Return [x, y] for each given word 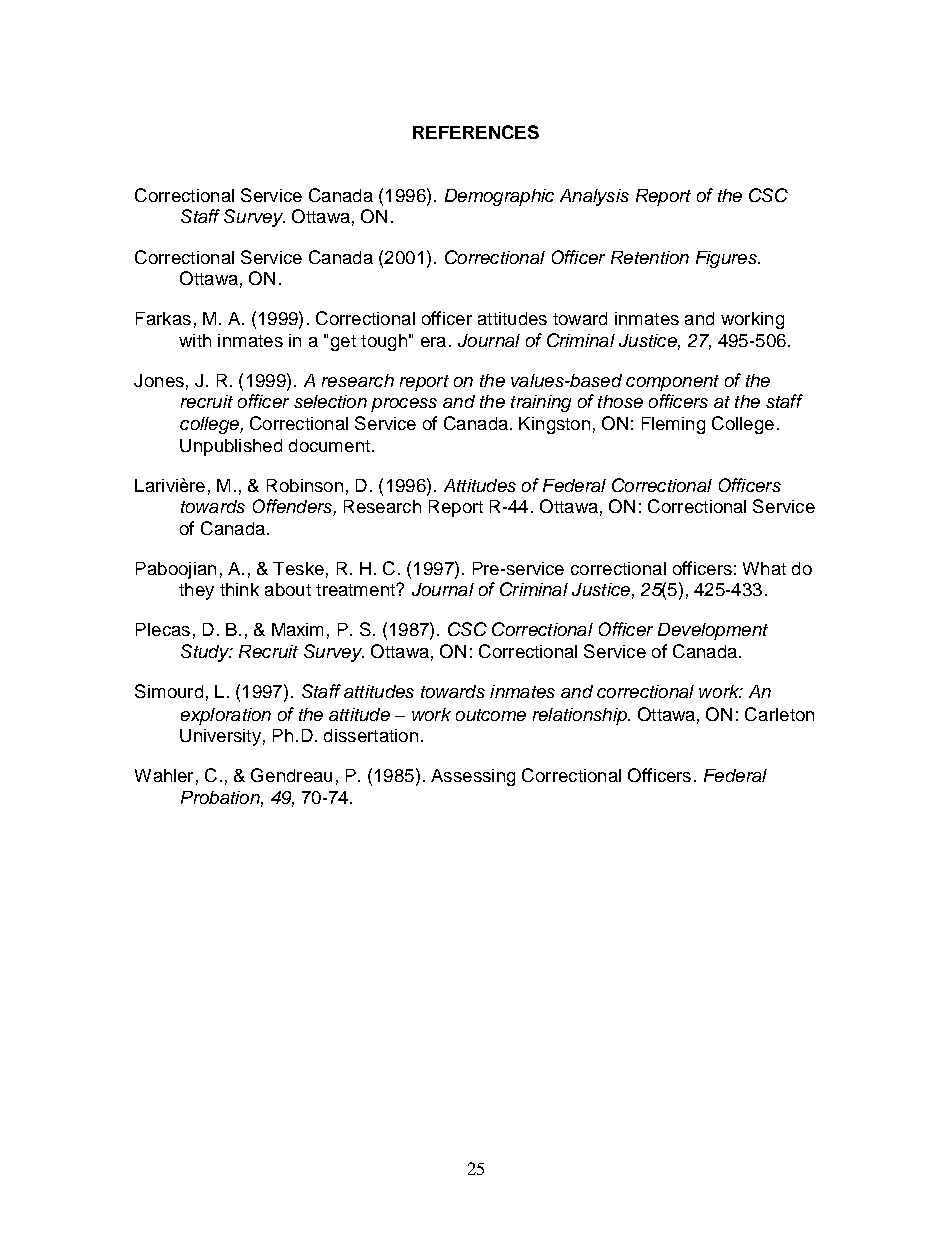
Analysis [594, 197]
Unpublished [231, 447]
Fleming [673, 425]
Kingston [554, 425]
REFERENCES [476, 132]
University [220, 737]
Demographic [499, 197]
